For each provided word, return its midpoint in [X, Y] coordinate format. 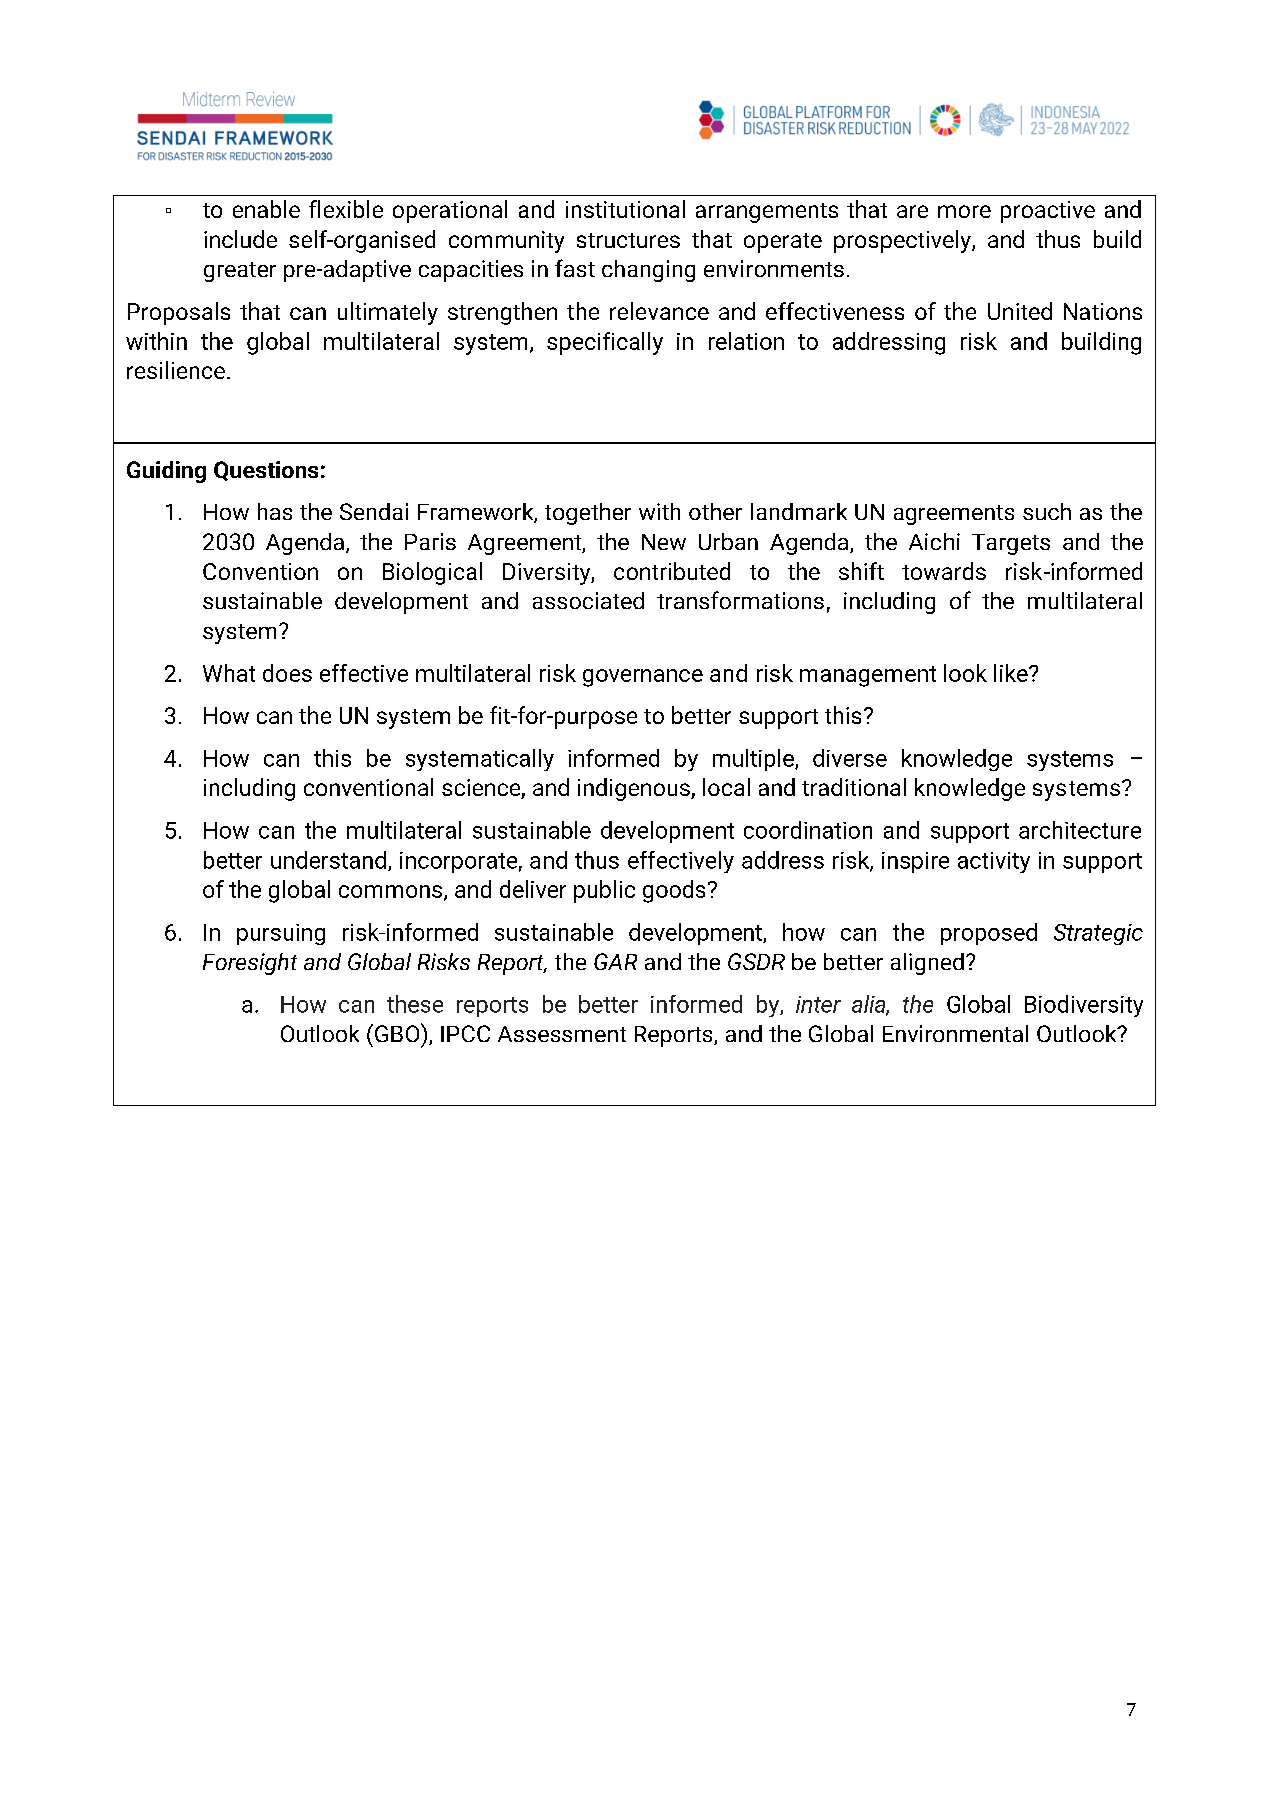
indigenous [635, 789]
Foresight [250, 964]
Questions [266, 471]
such [1047, 511]
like [1012, 673]
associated [588, 600]
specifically [605, 343]
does [287, 673]
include [240, 239]
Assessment [562, 1034]
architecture [1080, 830]
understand [328, 860]
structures [628, 240]
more [964, 211]
